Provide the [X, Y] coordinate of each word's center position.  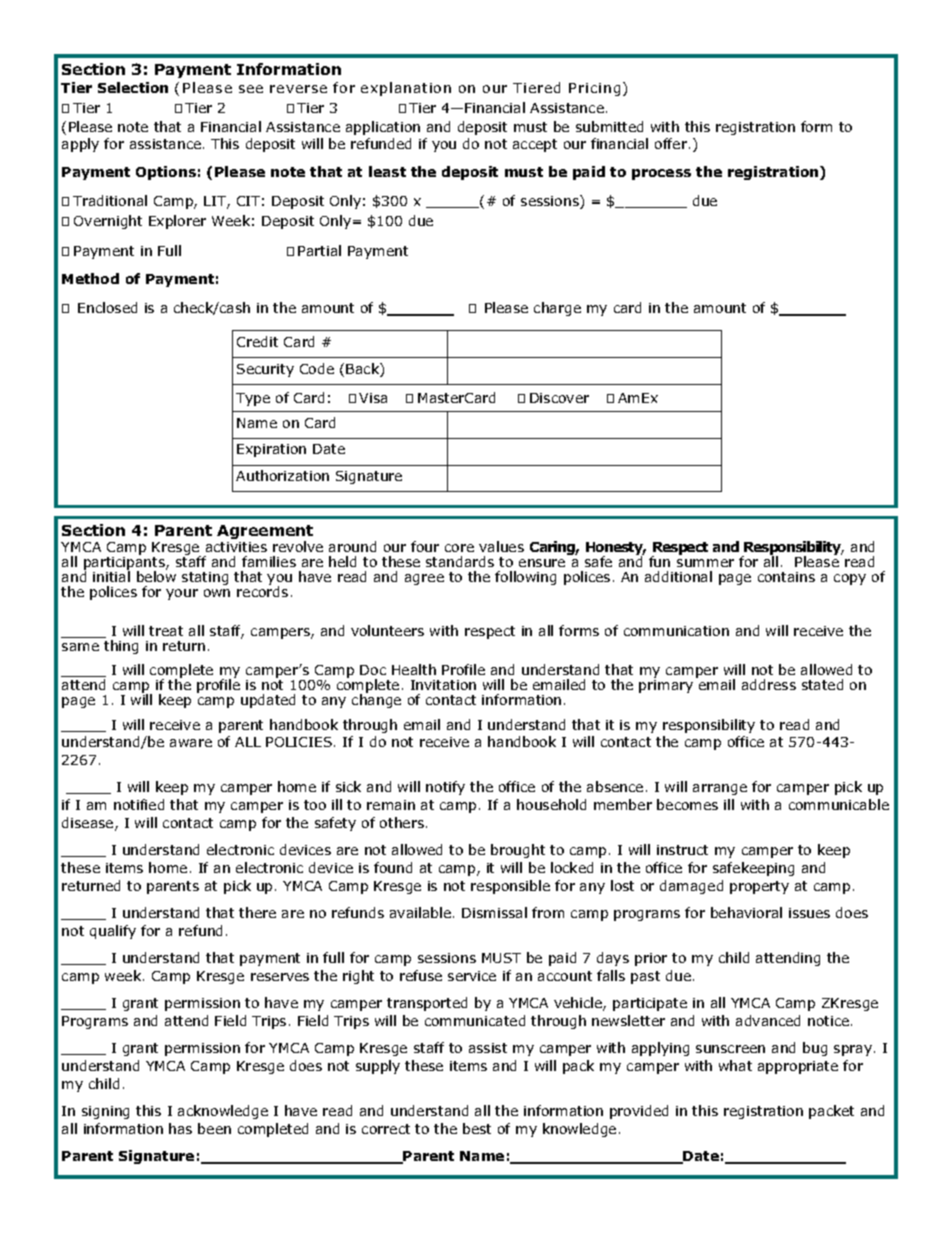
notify [445, 788]
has [180, 1128]
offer [672, 143]
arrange [720, 789]
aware [191, 743]
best [477, 1128]
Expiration [271, 450]
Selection [133, 87]
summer [705, 563]
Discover [559, 398]
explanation [406, 89]
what [735, 1065]
